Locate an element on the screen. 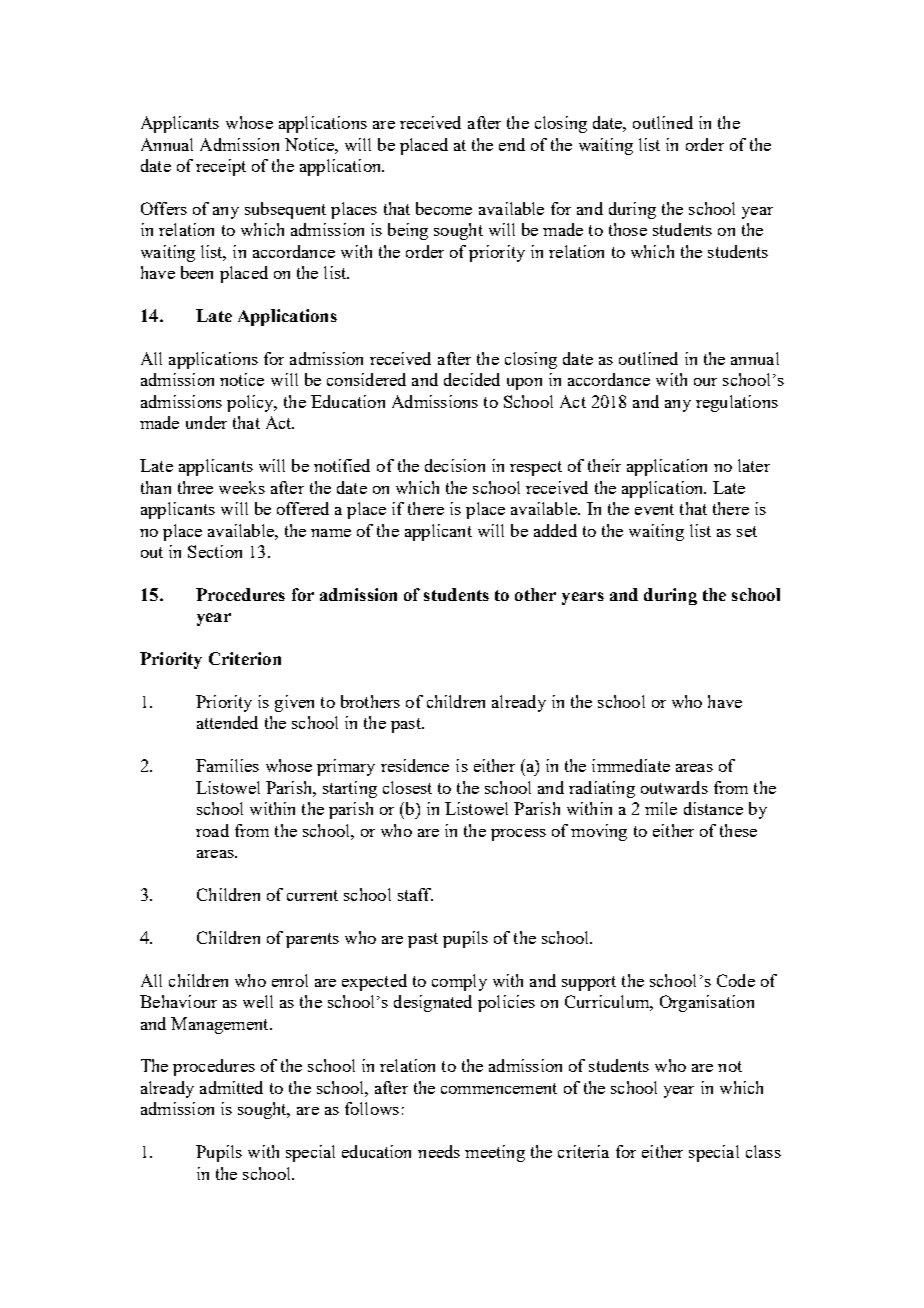 The image size is (924, 1308). these is located at coordinates (738, 830).
